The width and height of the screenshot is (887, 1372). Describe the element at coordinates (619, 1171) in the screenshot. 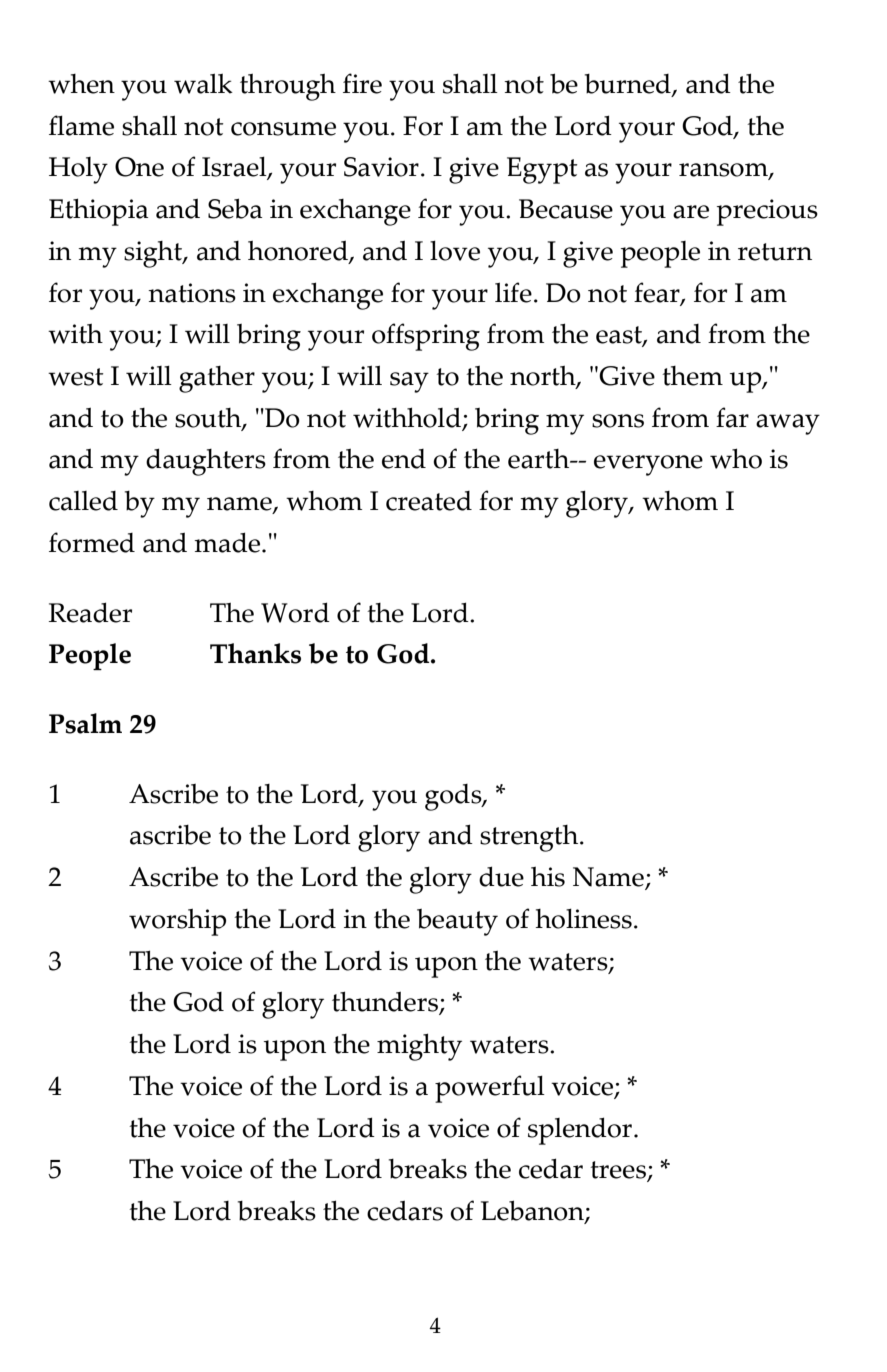

I see `trees` at that location.
